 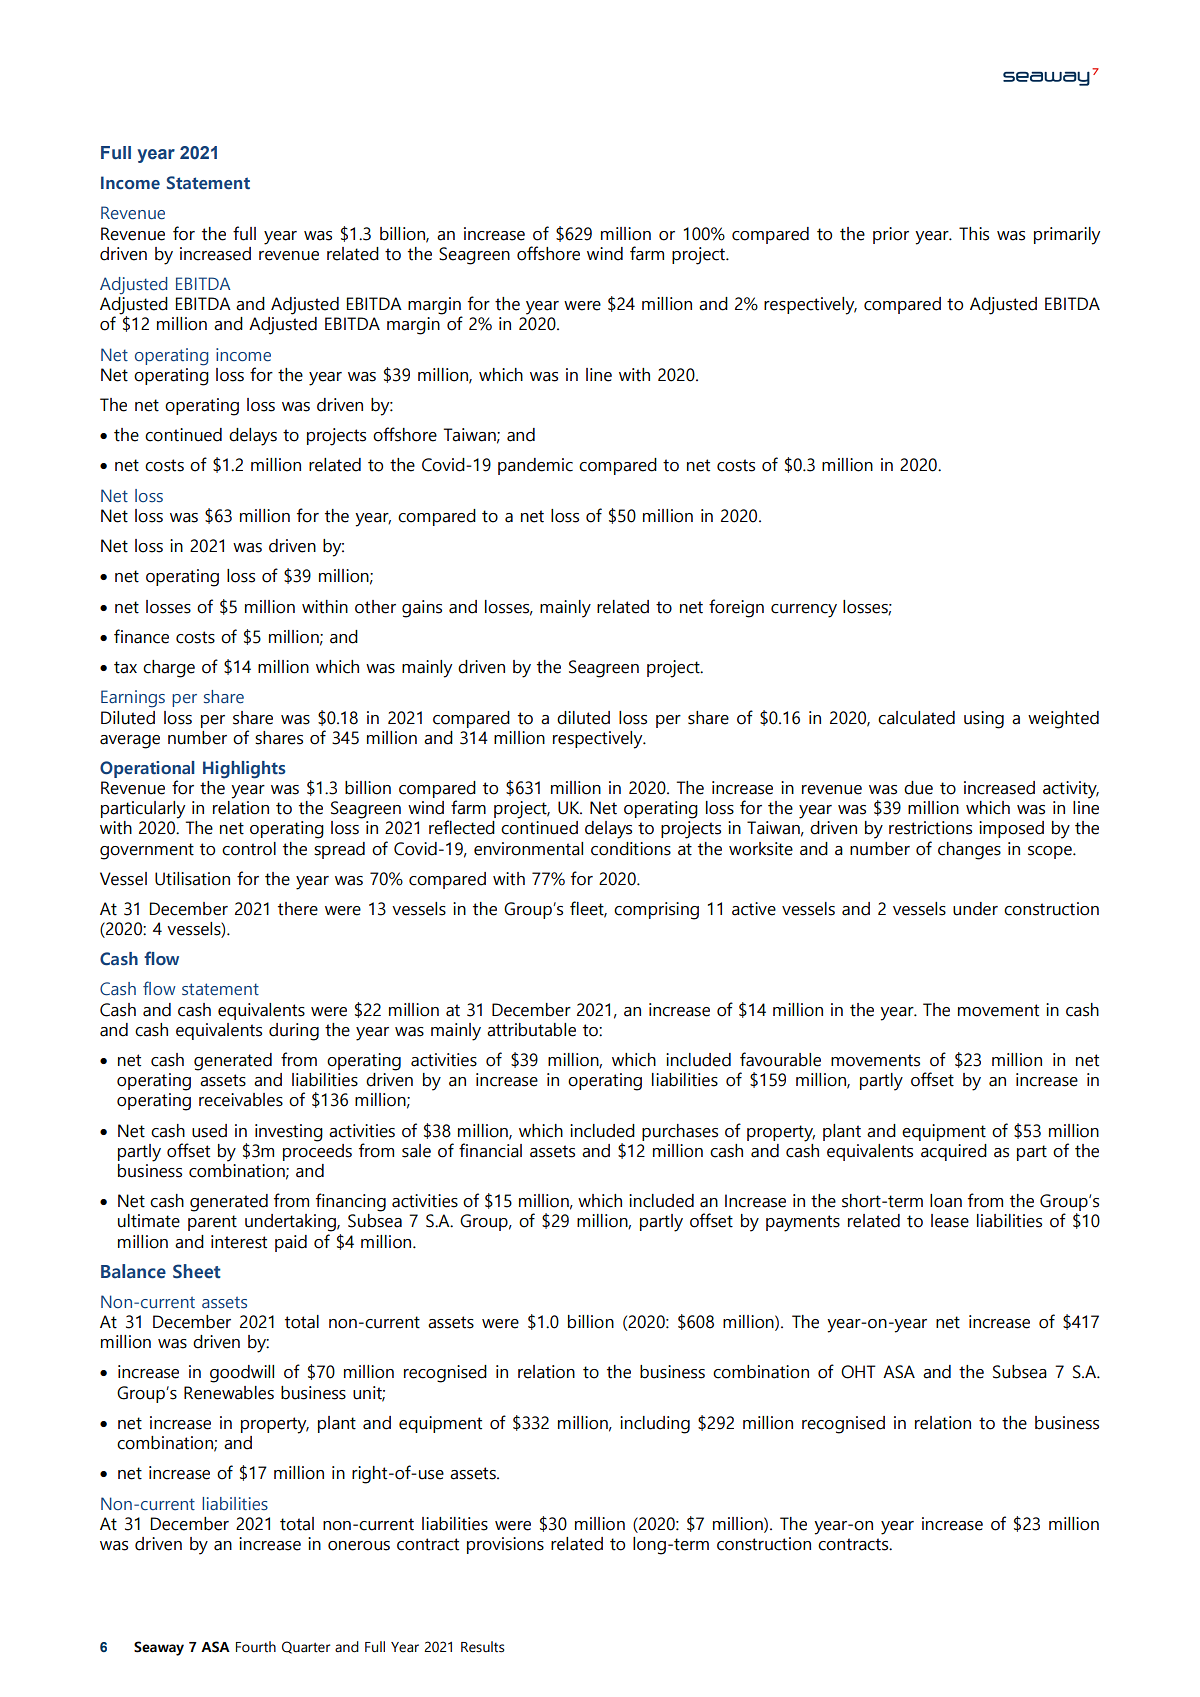 I want to click on provisions, so click(x=505, y=1545).
